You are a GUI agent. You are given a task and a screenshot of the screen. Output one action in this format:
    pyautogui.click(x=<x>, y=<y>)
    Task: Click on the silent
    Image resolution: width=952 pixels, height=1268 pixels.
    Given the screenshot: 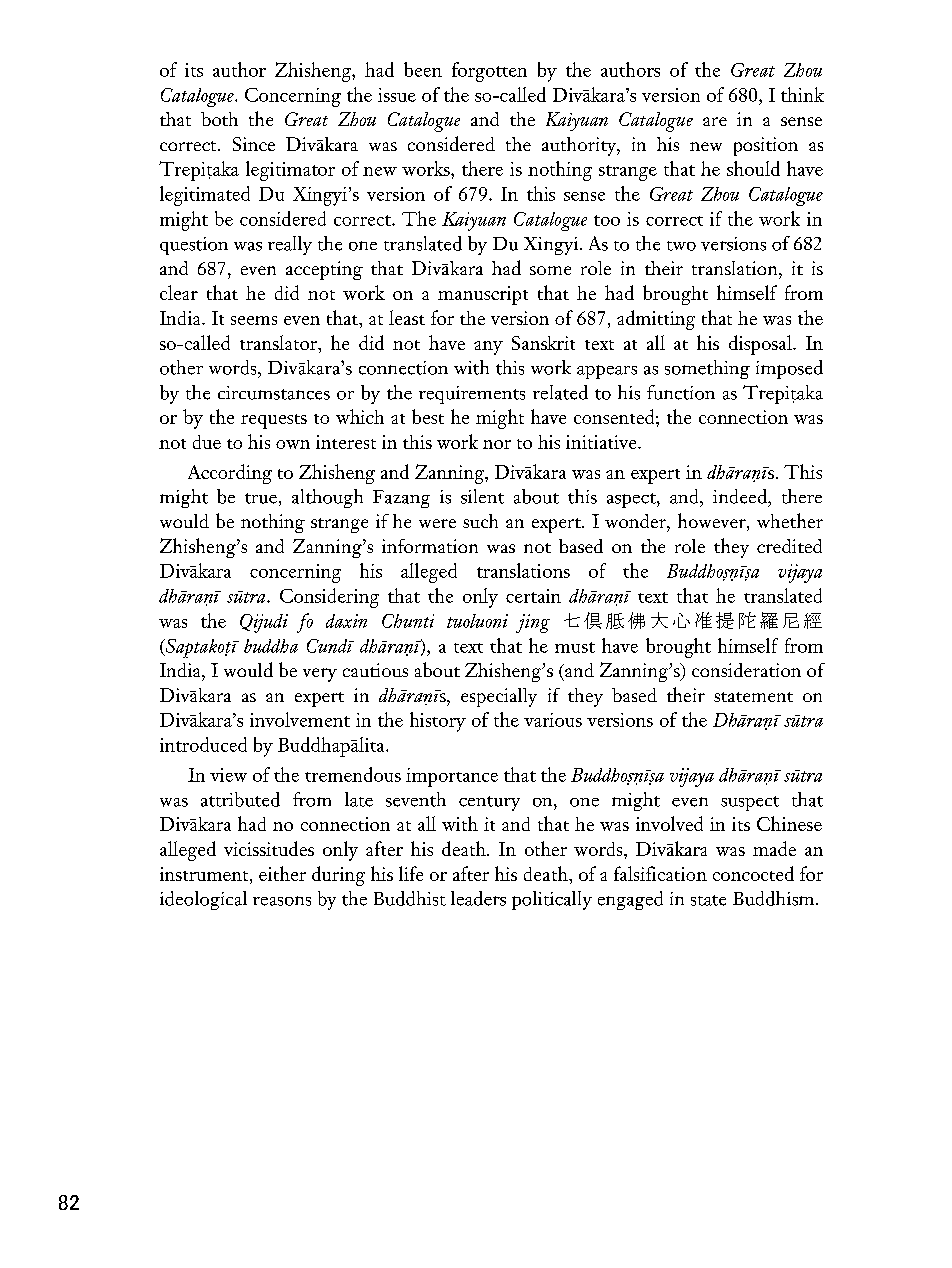 What is the action you would take?
    pyautogui.click(x=482, y=496)
